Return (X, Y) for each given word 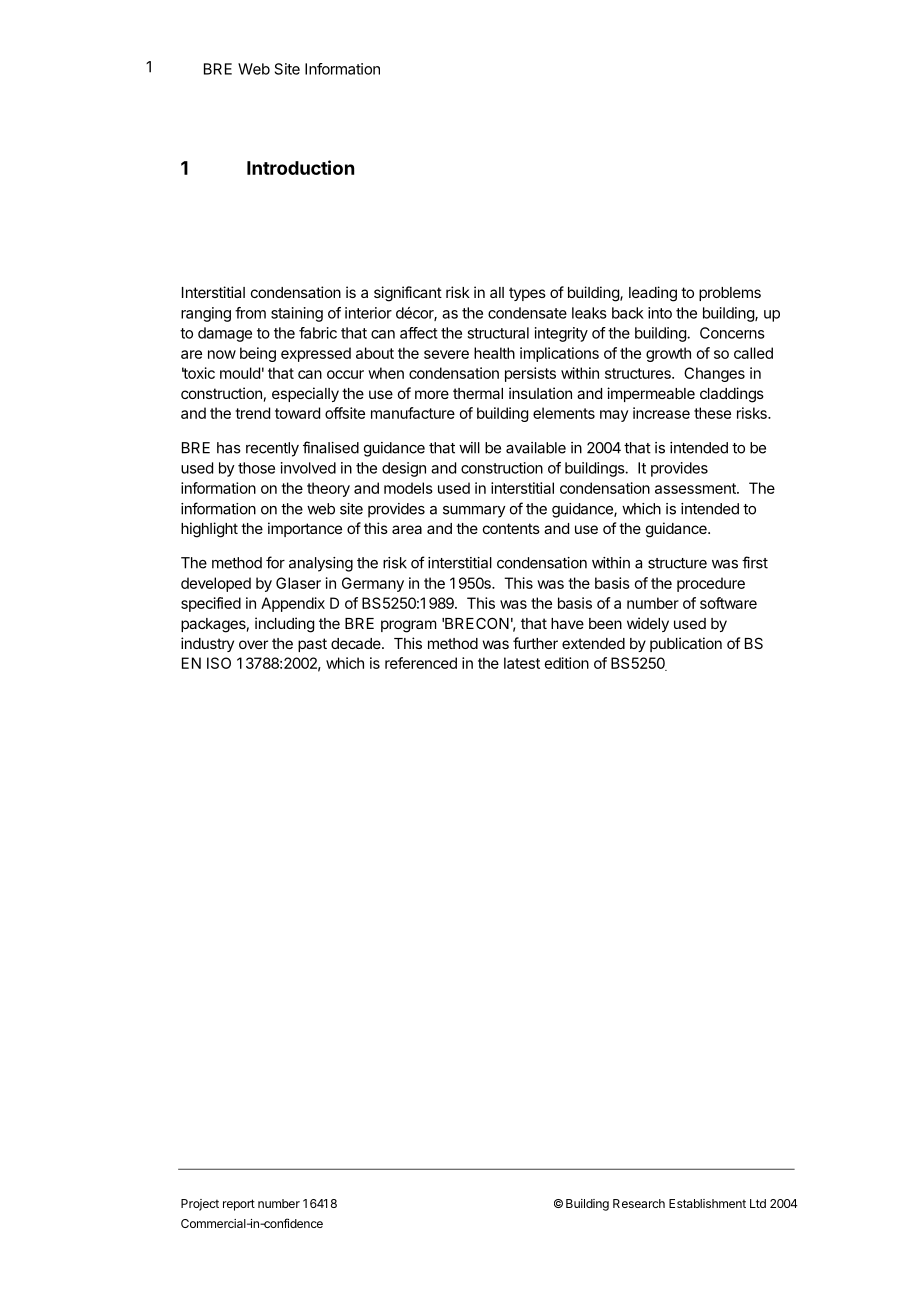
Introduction (300, 167)
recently (272, 449)
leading (653, 294)
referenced (421, 663)
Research (639, 1203)
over (253, 644)
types (527, 294)
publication (686, 644)
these (712, 413)
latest (522, 663)
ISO (219, 663)
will (469, 448)
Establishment (707, 1203)
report (239, 1205)
